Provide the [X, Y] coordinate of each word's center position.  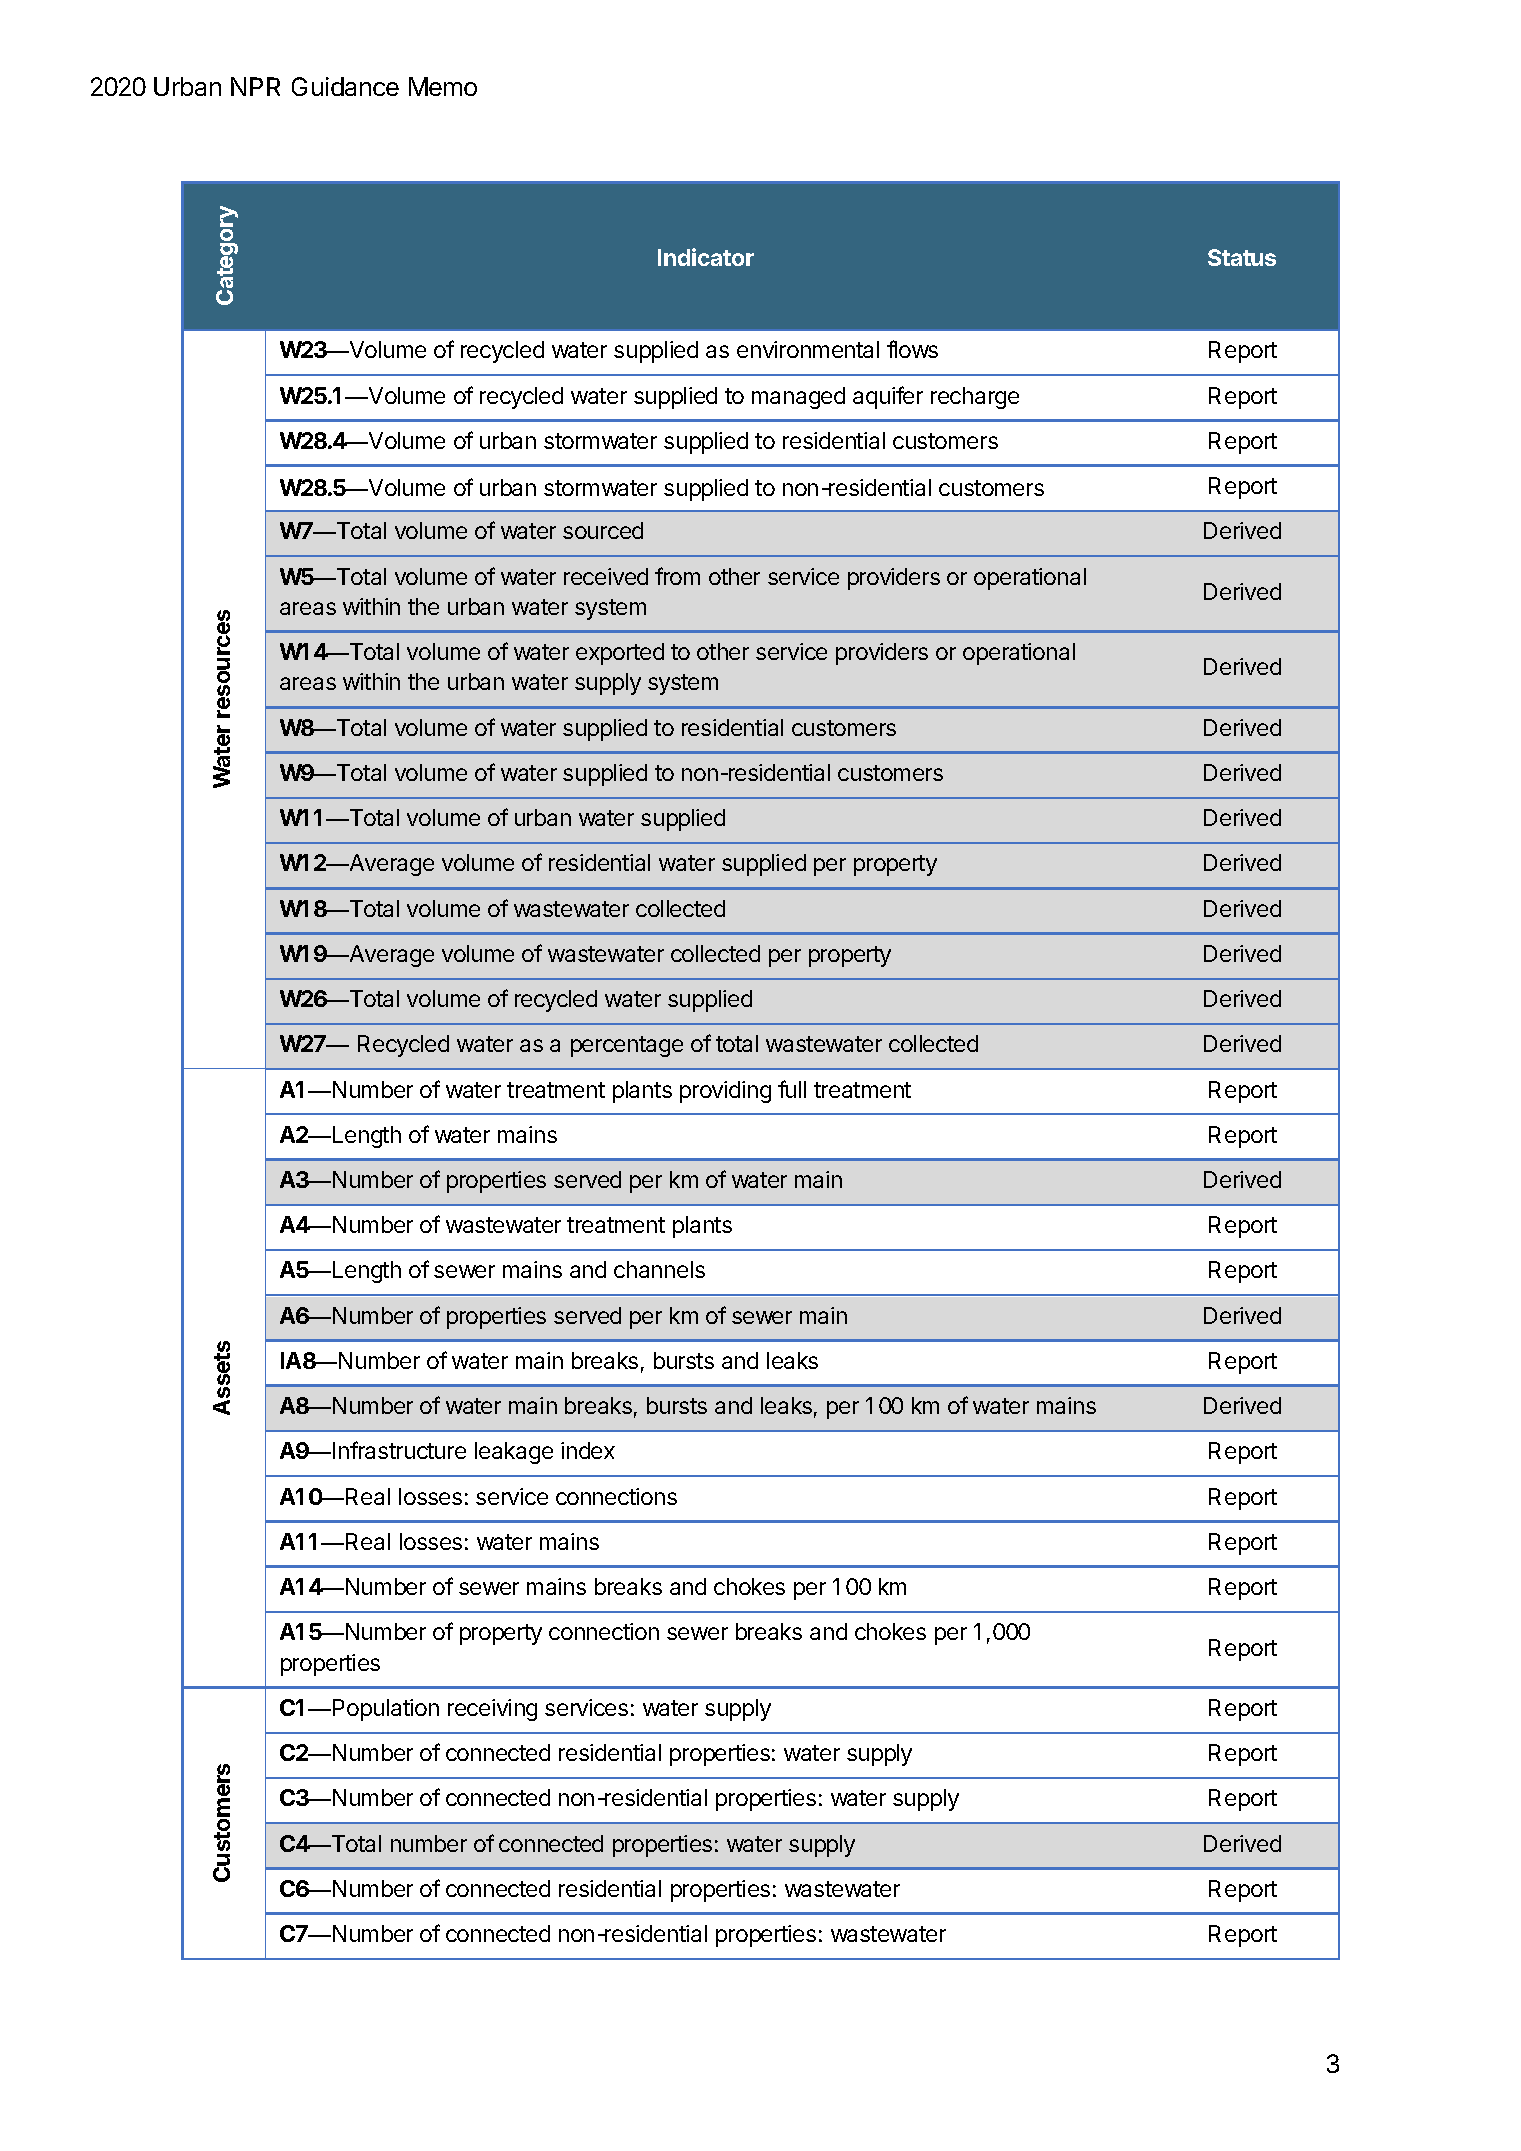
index [588, 1450]
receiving [492, 1710]
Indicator [706, 257]
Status [1242, 257]
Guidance [345, 86]
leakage [514, 1453]
